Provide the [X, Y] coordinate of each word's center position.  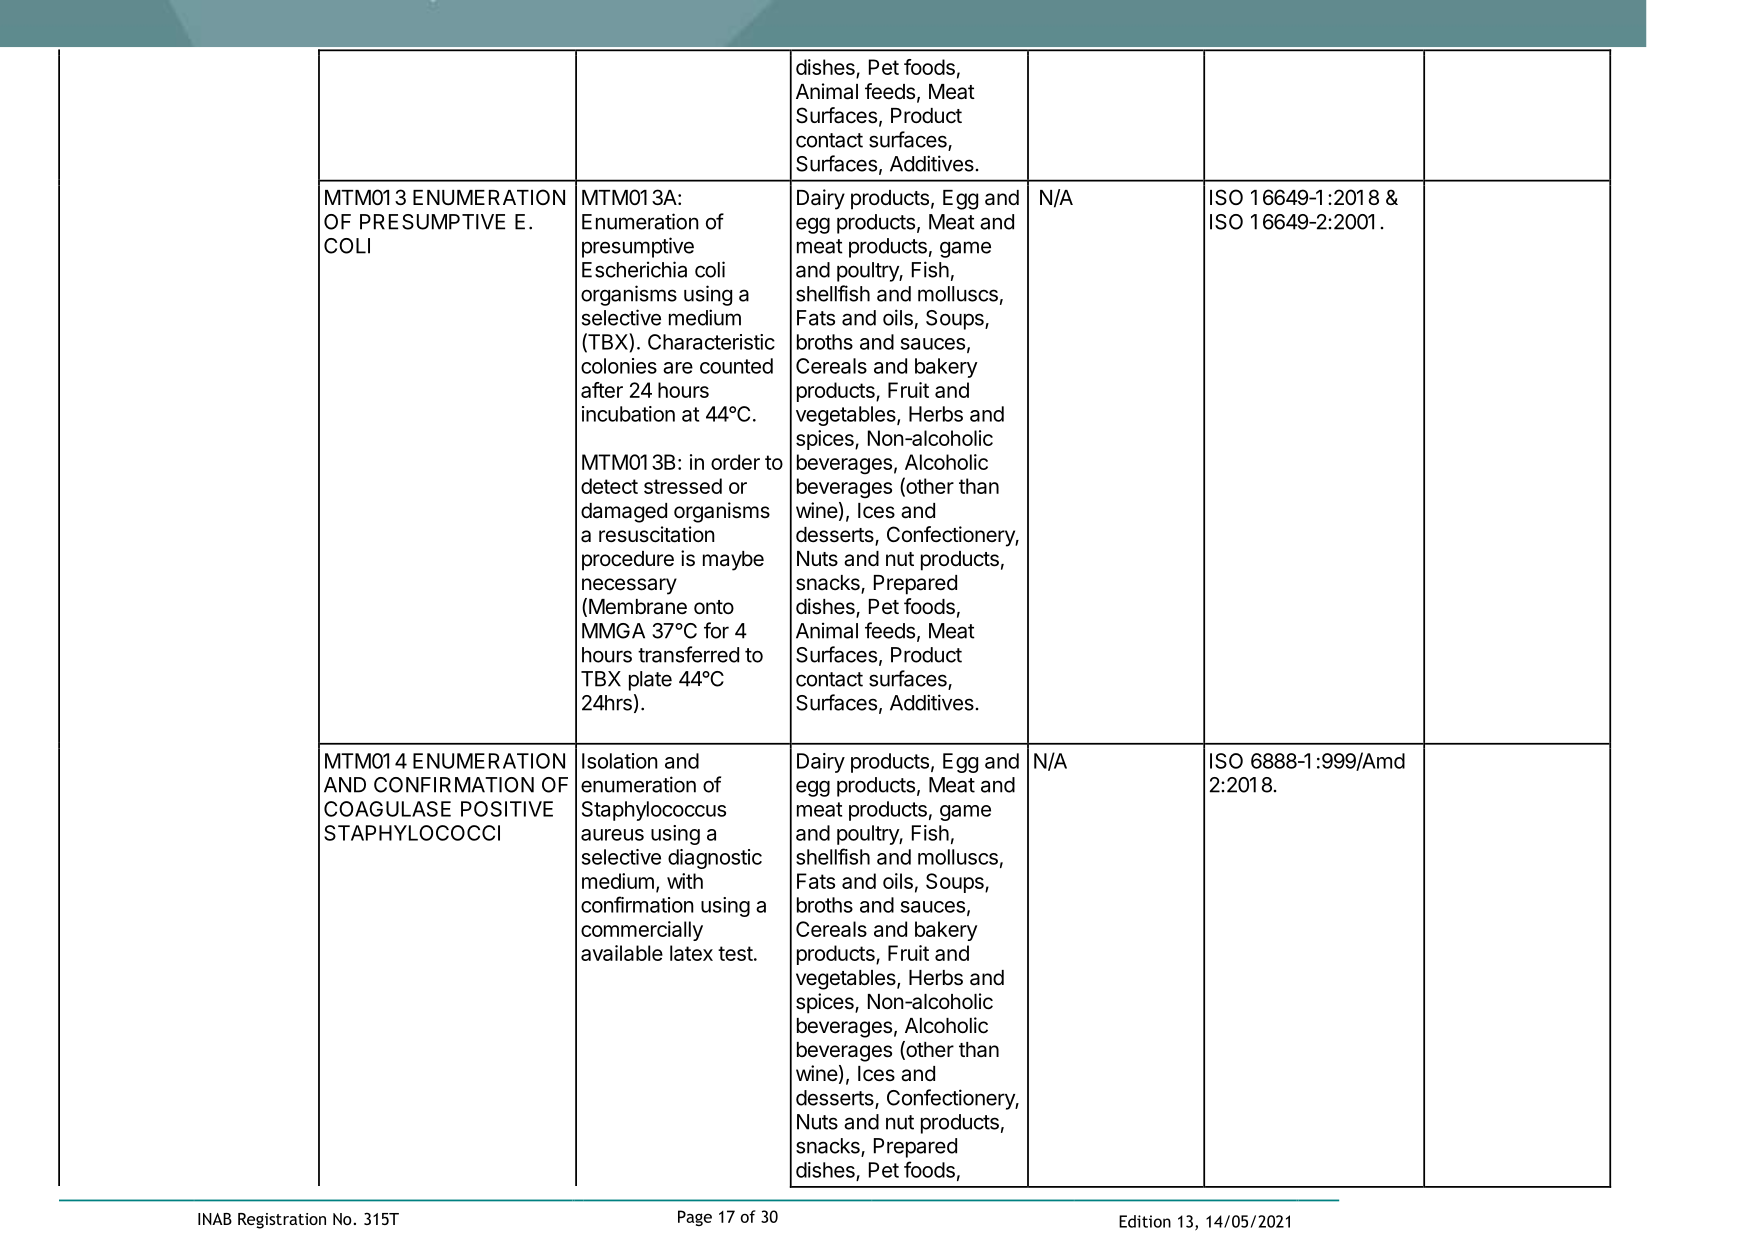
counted [736, 366]
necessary [629, 586]
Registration [282, 1221]
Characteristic [711, 342]
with [685, 881]
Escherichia [634, 269]
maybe [733, 561]
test [735, 953]
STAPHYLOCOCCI [412, 833]
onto [714, 607]
